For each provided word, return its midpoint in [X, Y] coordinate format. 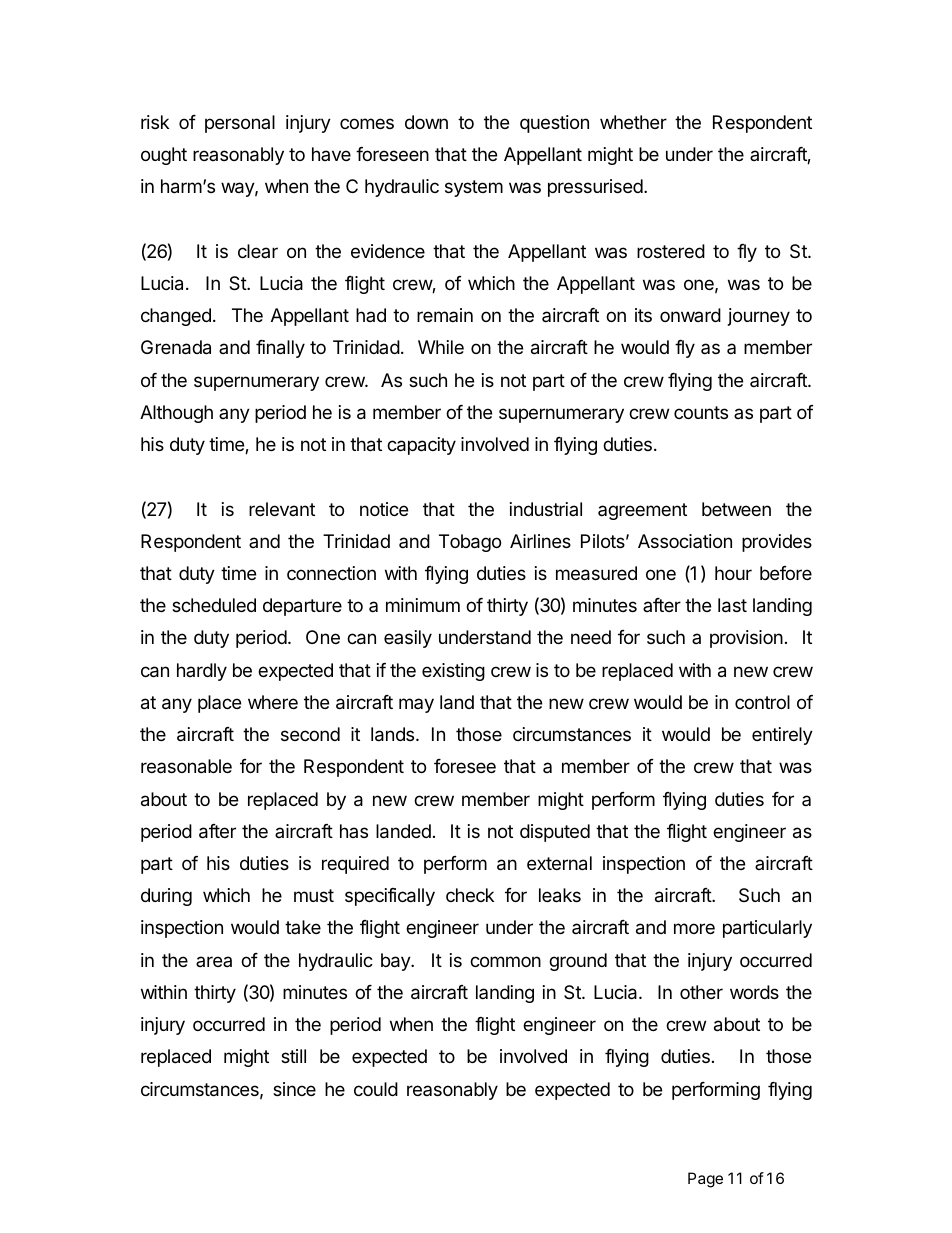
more [694, 928]
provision [746, 639]
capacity [421, 446]
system [474, 188]
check [470, 895]
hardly [202, 672]
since [294, 1089]
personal [240, 124]
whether [633, 122]
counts [701, 412]
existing [453, 672]
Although [176, 414]
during [166, 897]
